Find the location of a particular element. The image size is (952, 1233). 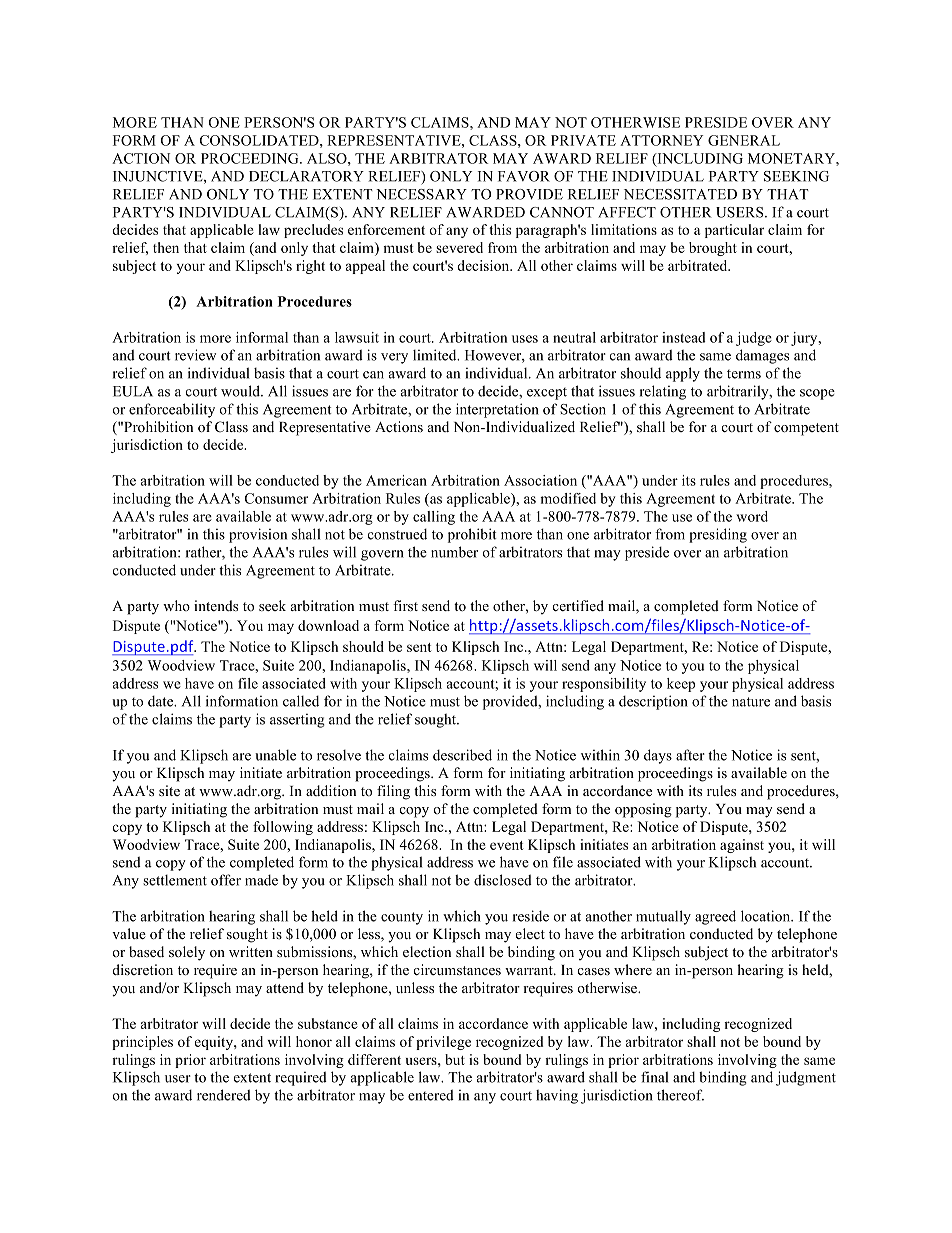

GENERAL is located at coordinates (744, 140).
